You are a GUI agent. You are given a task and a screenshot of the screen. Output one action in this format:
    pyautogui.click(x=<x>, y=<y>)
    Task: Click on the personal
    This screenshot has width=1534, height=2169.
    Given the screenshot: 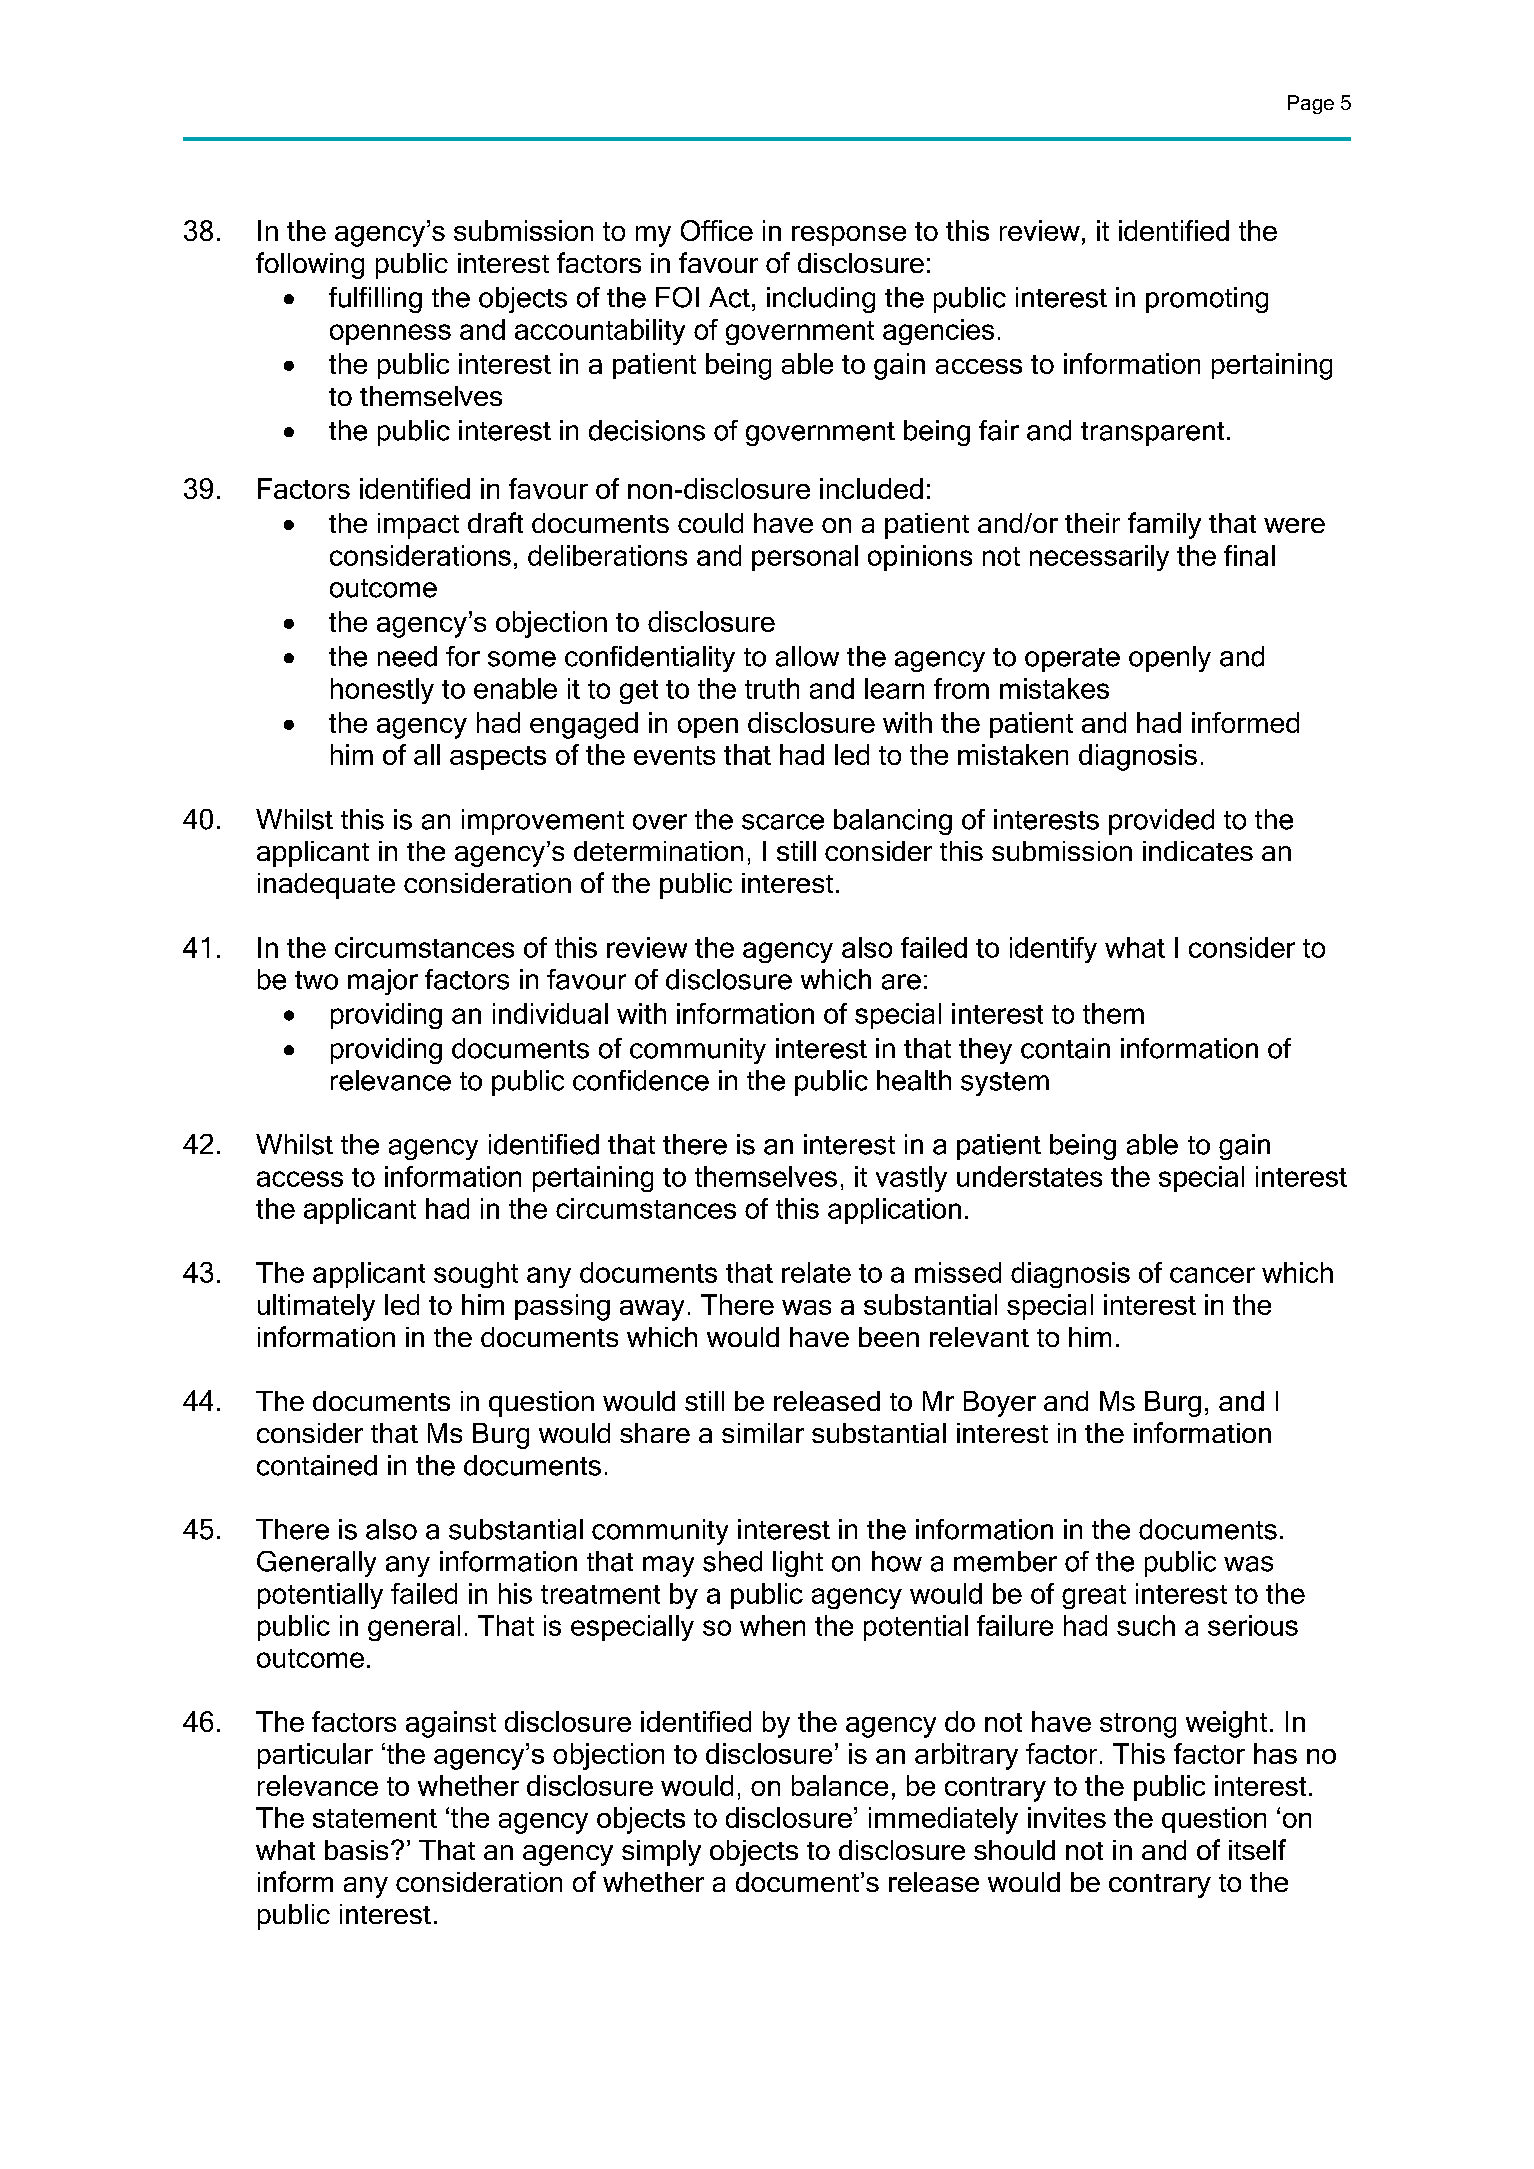 What is the action you would take?
    pyautogui.click(x=805, y=558)
